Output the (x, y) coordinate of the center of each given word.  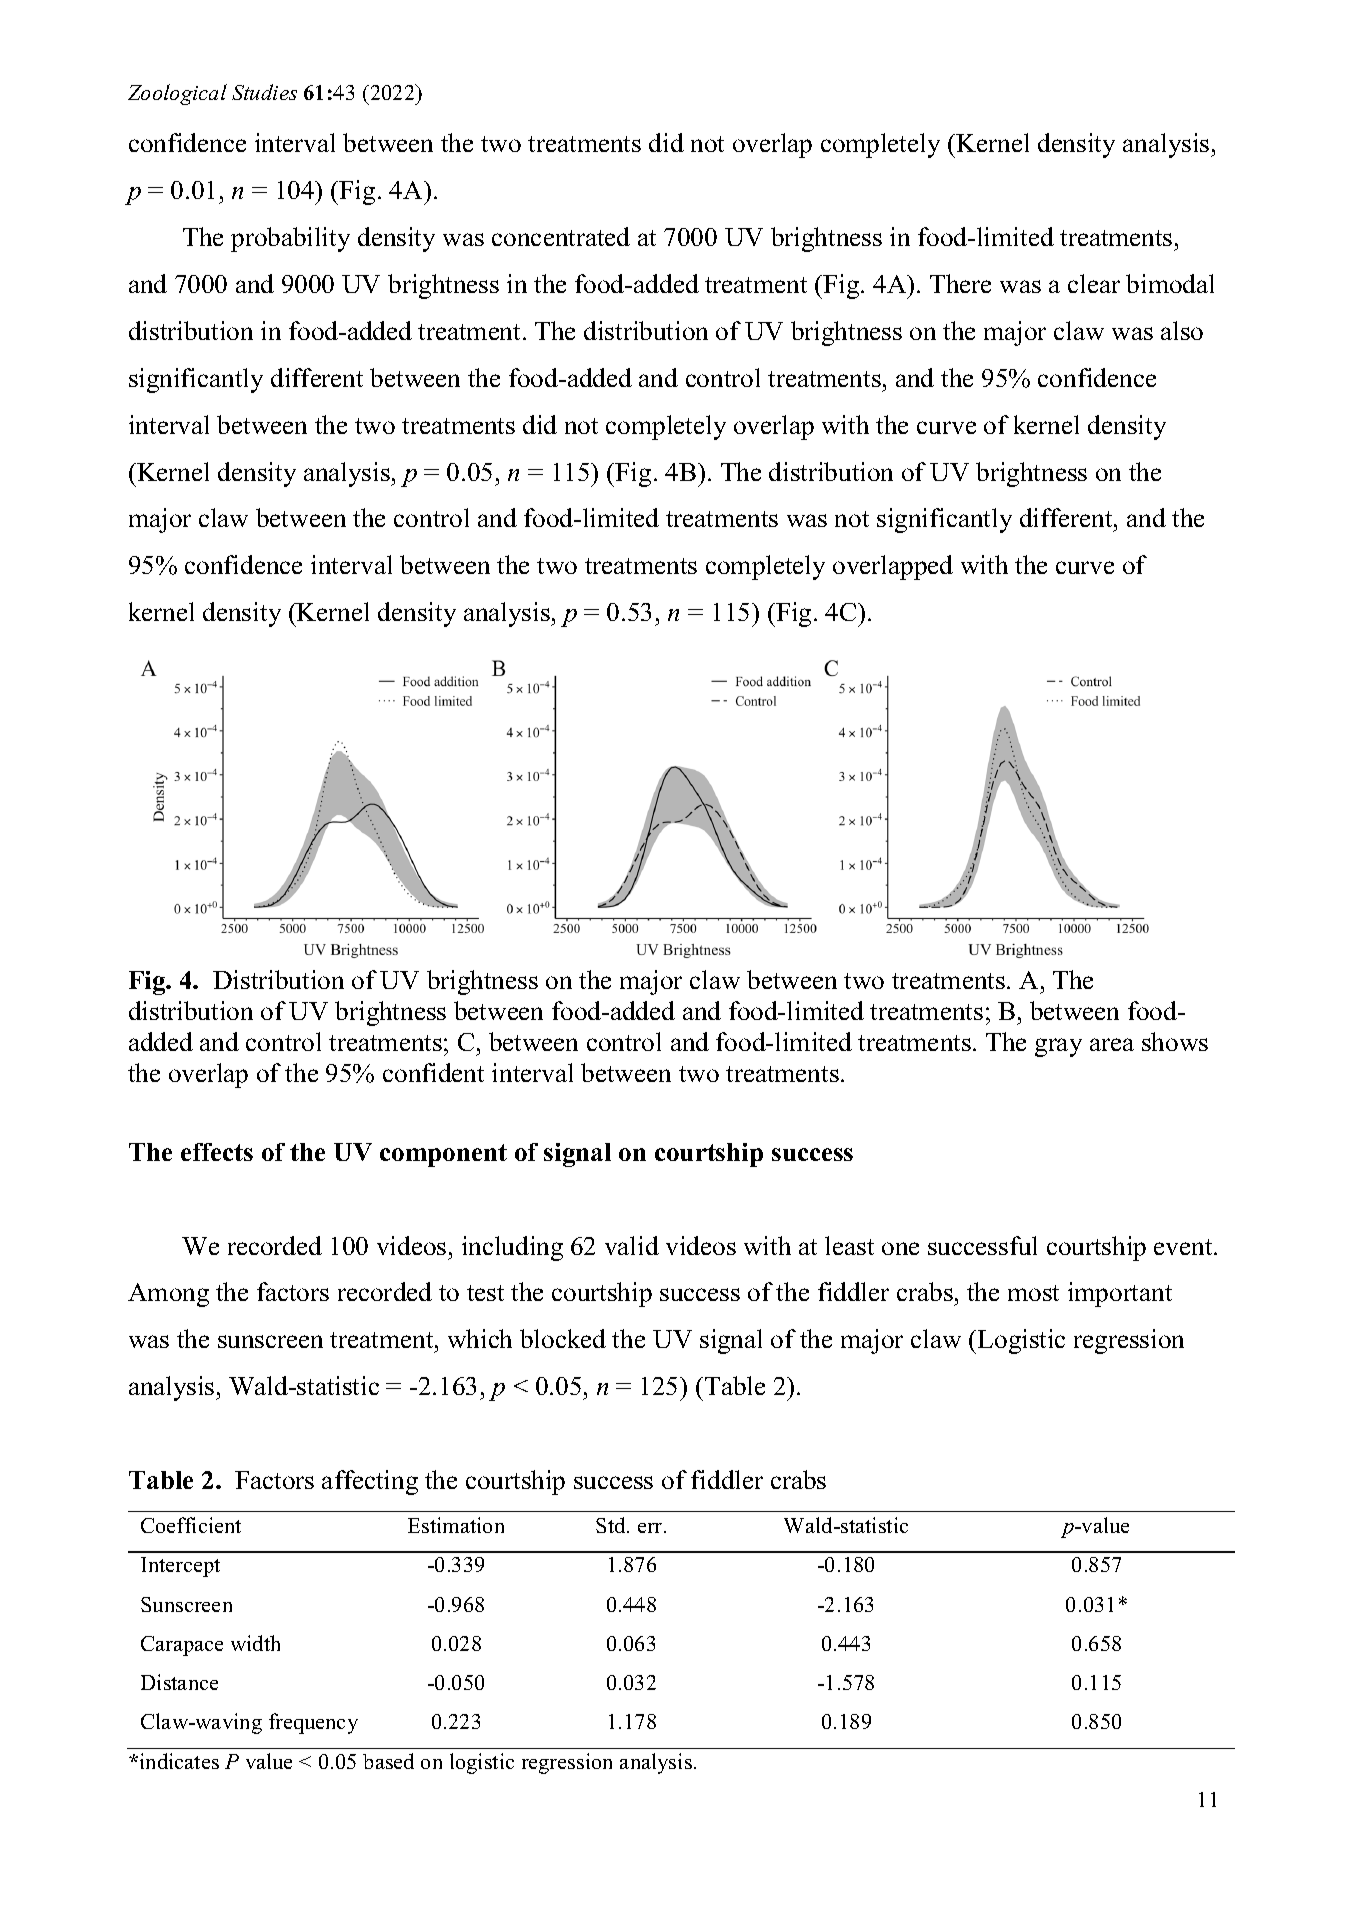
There (960, 283)
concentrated (561, 236)
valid (632, 1245)
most (1033, 1293)
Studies (264, 92)
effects (217, 1152)
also (1182, 330)
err (651, 1528)
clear (1094, 283)
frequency (313, 1723)
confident (433, 1072)
